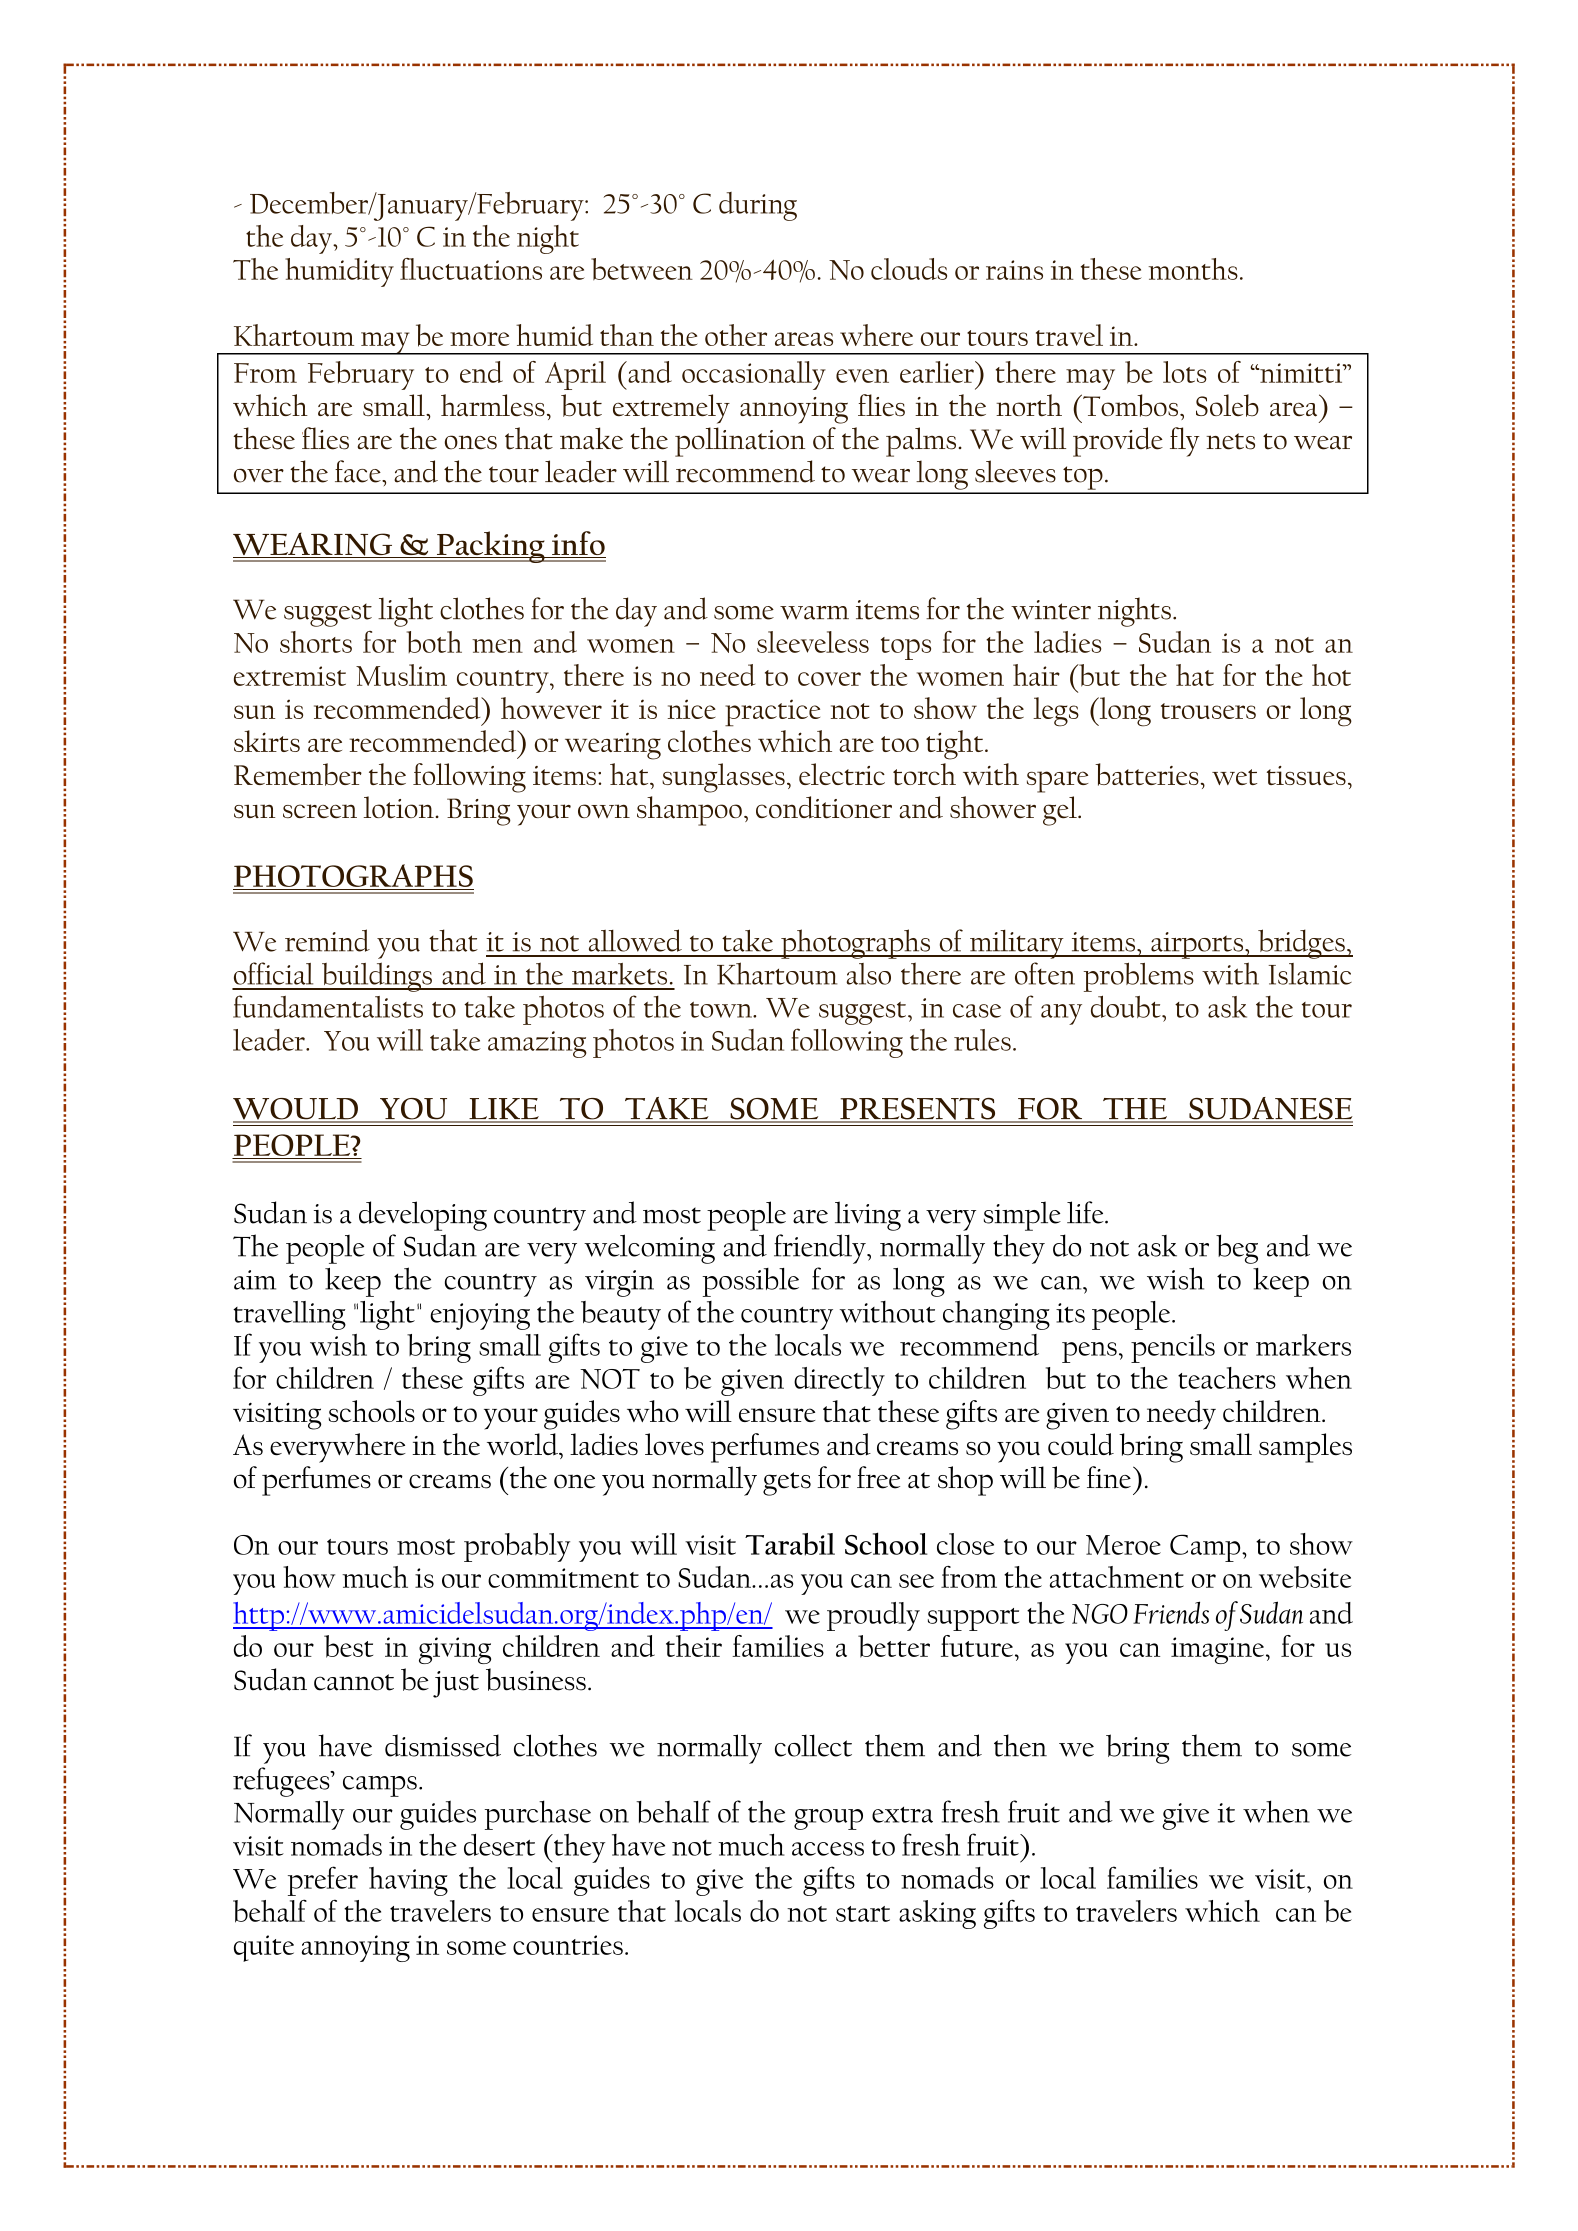  Describe the element at coordinates (758, 206) in the screenshot. I see `during` at that location.
